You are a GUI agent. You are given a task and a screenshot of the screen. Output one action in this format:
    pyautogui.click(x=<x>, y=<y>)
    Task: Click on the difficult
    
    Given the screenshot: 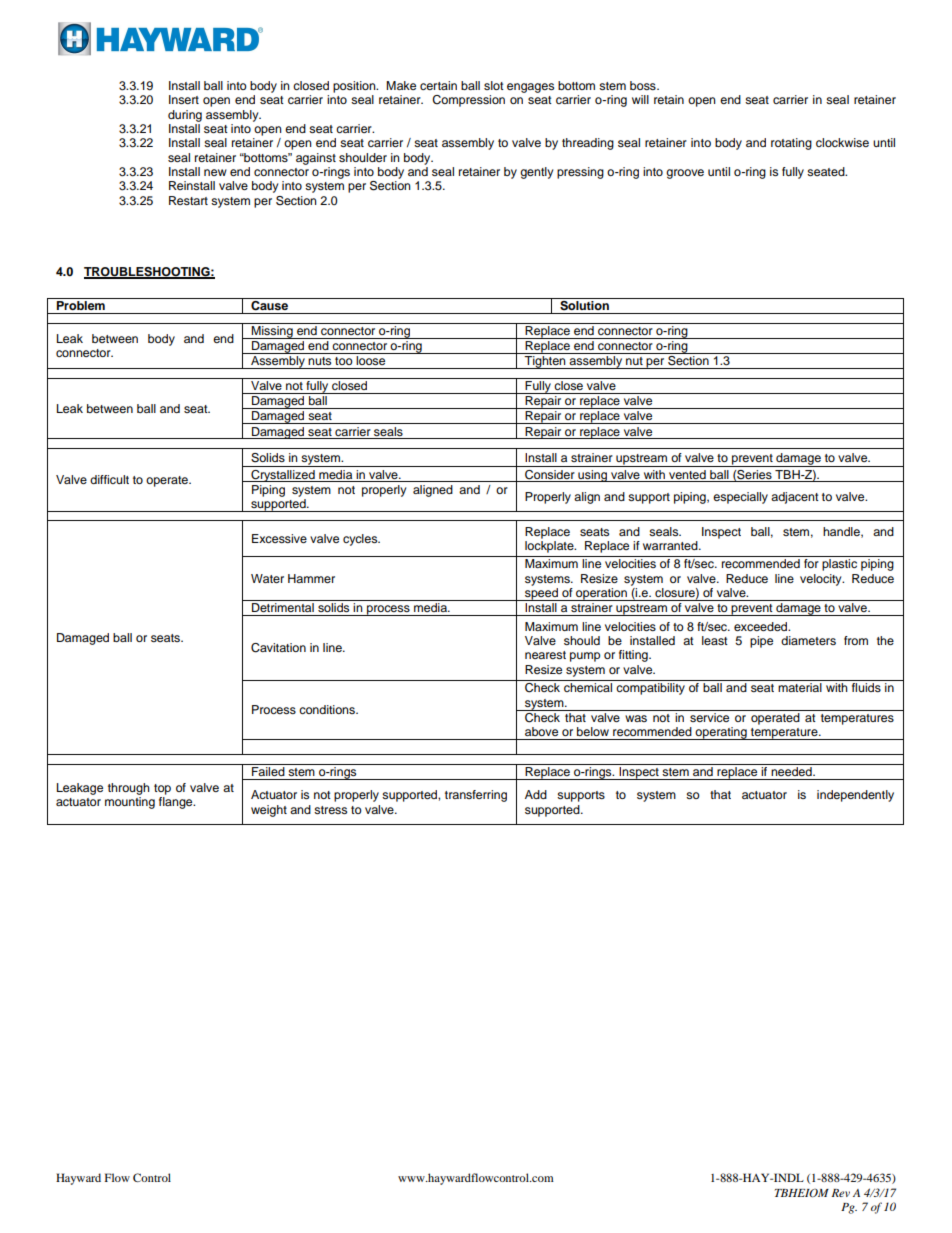 What is the action you would take?
    pyautogui.click(x=109, y=479)
